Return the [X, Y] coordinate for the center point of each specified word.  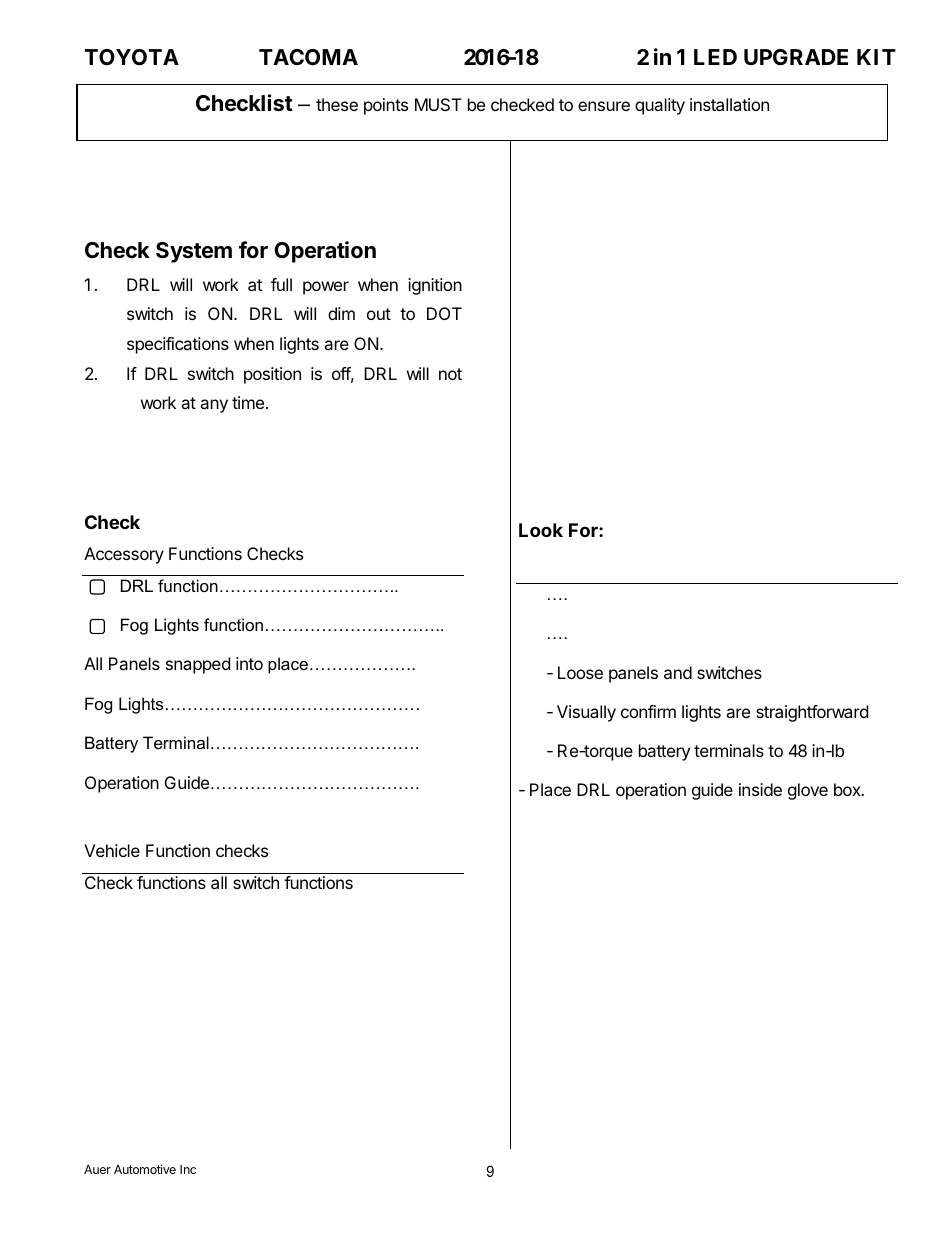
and [678, 672]
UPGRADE [796, 57]
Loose [580, 672]
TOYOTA [132, 57]
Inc [188, 1169]
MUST [438, 104]
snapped [198, 665]
